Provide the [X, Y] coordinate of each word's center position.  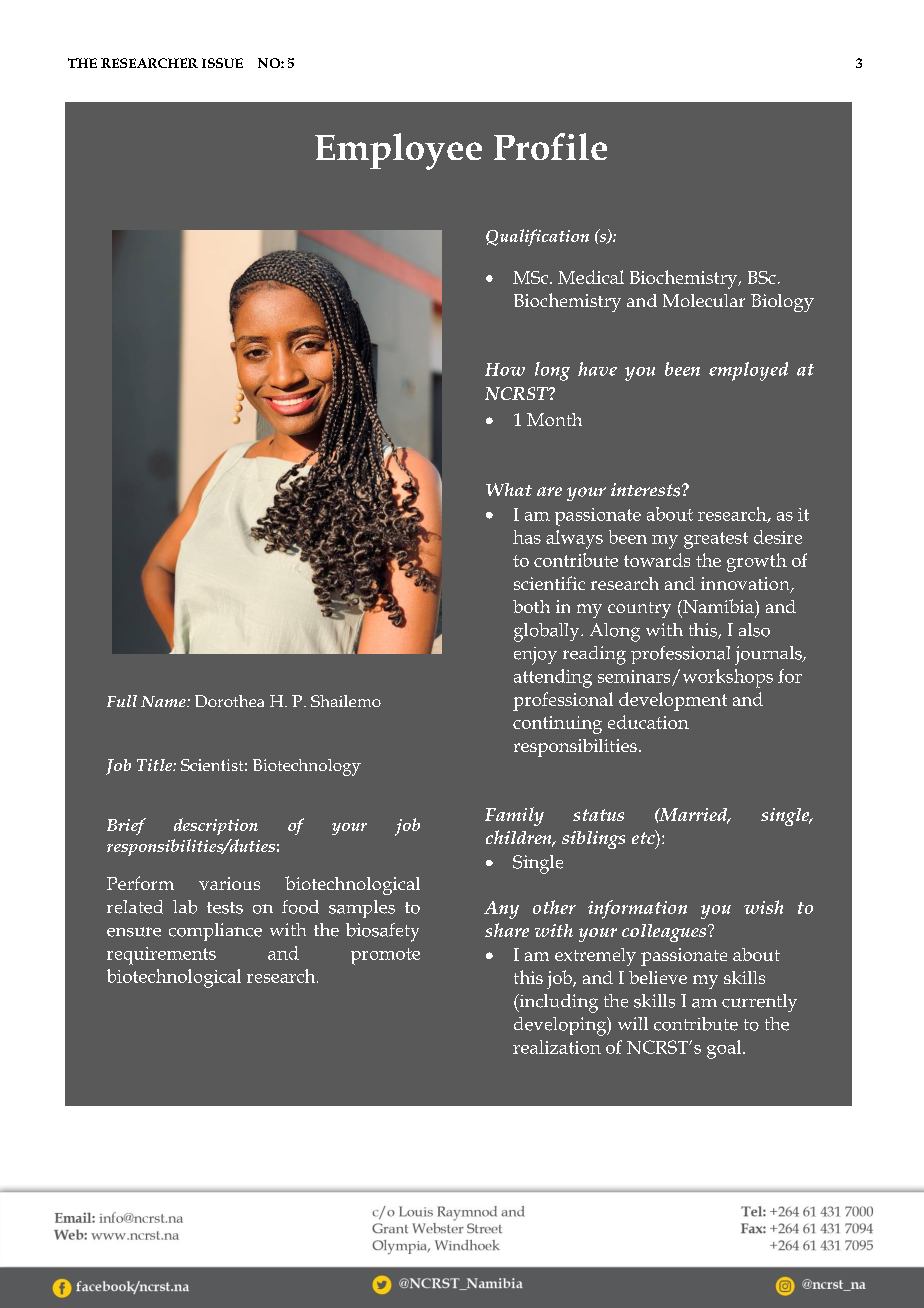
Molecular [704, 300]
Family [514, 816]
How [505, 369]
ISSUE [222, 63]
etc [644, 837]
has [527, 537]
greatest [716, 540]
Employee [398, 151]
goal [725, 1049]
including [557, 1003]
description [216, 826]
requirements [161, 956]
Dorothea [229, 701]
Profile [550, 146]
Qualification [537, 237]
